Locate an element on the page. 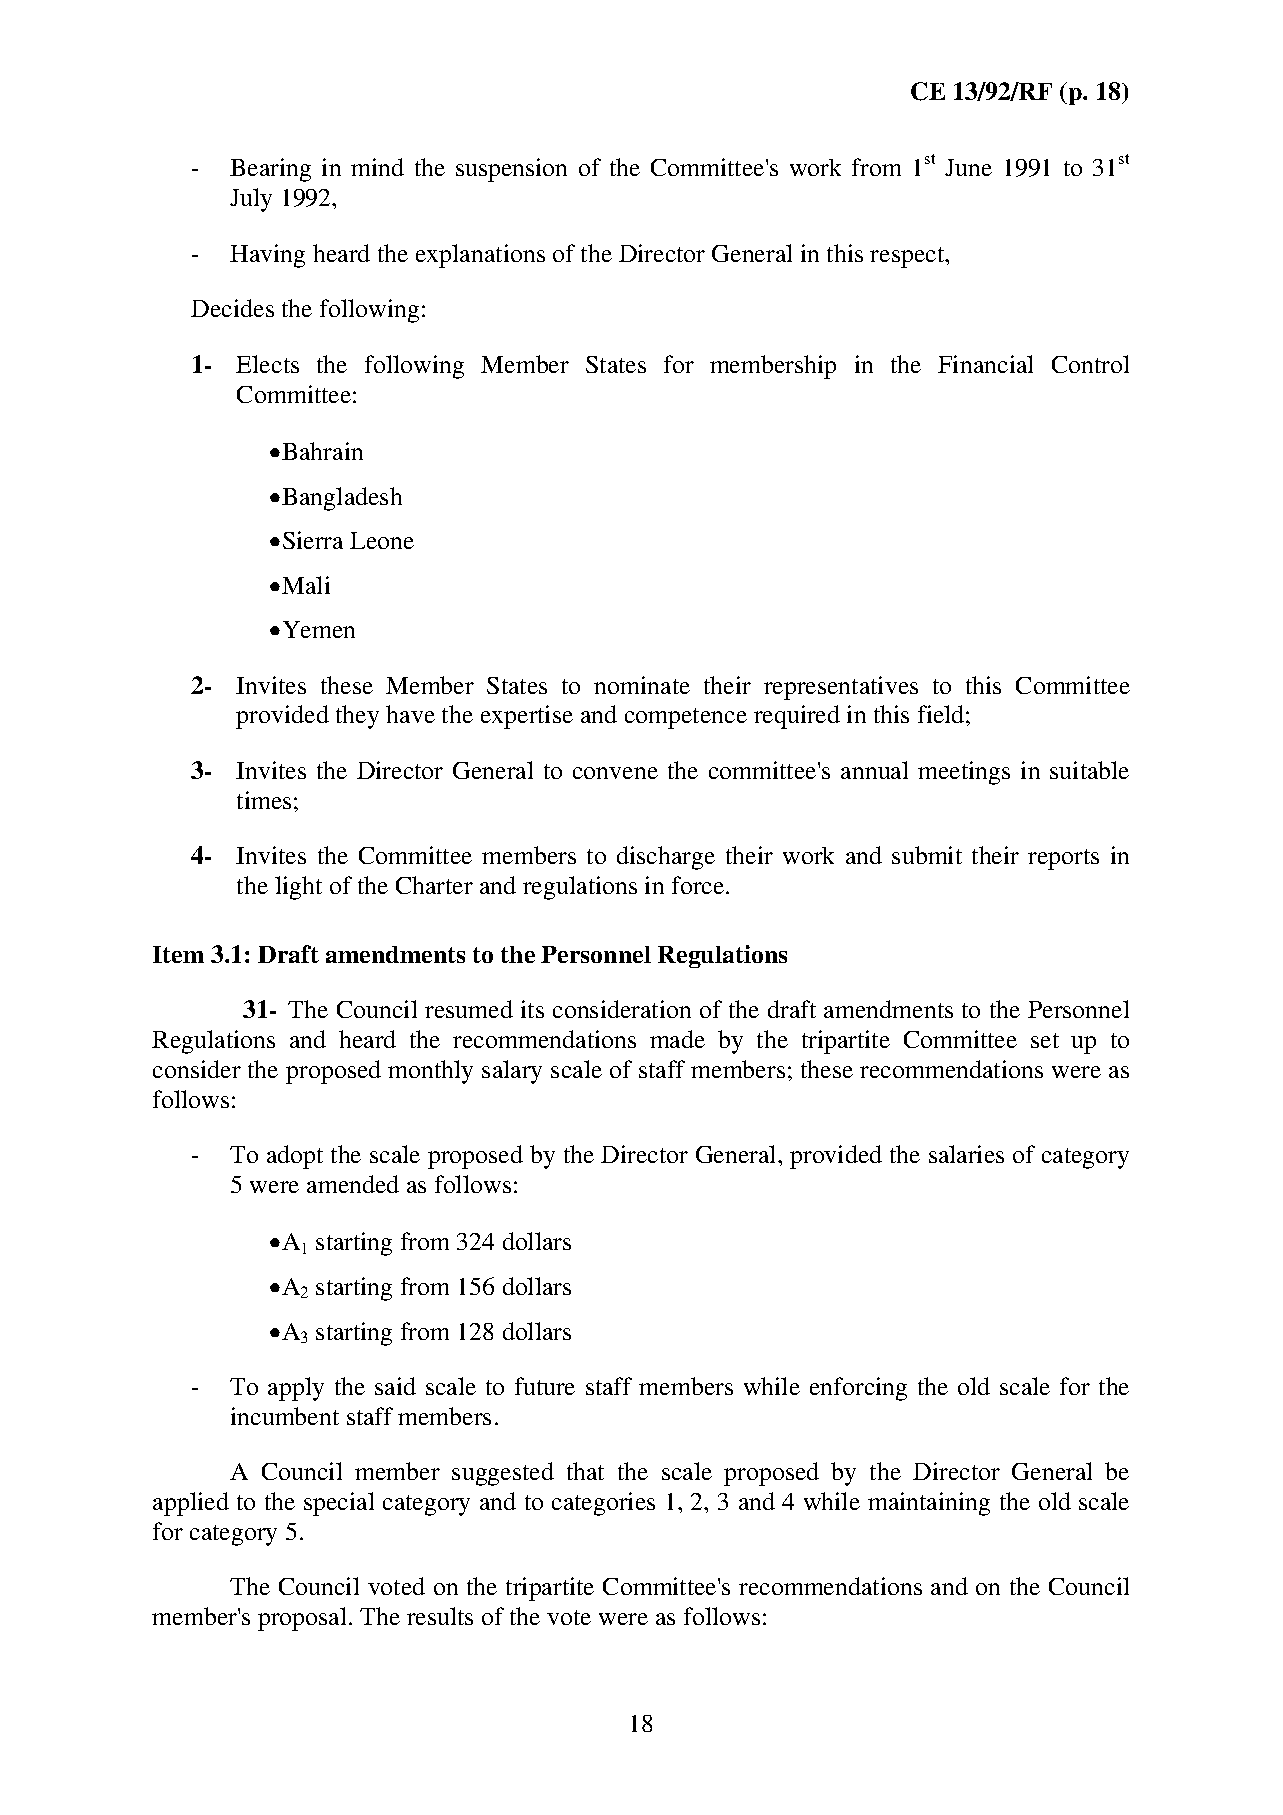 This page has height=1815, width=1283. discharge is located at coordinates (666, 858).
